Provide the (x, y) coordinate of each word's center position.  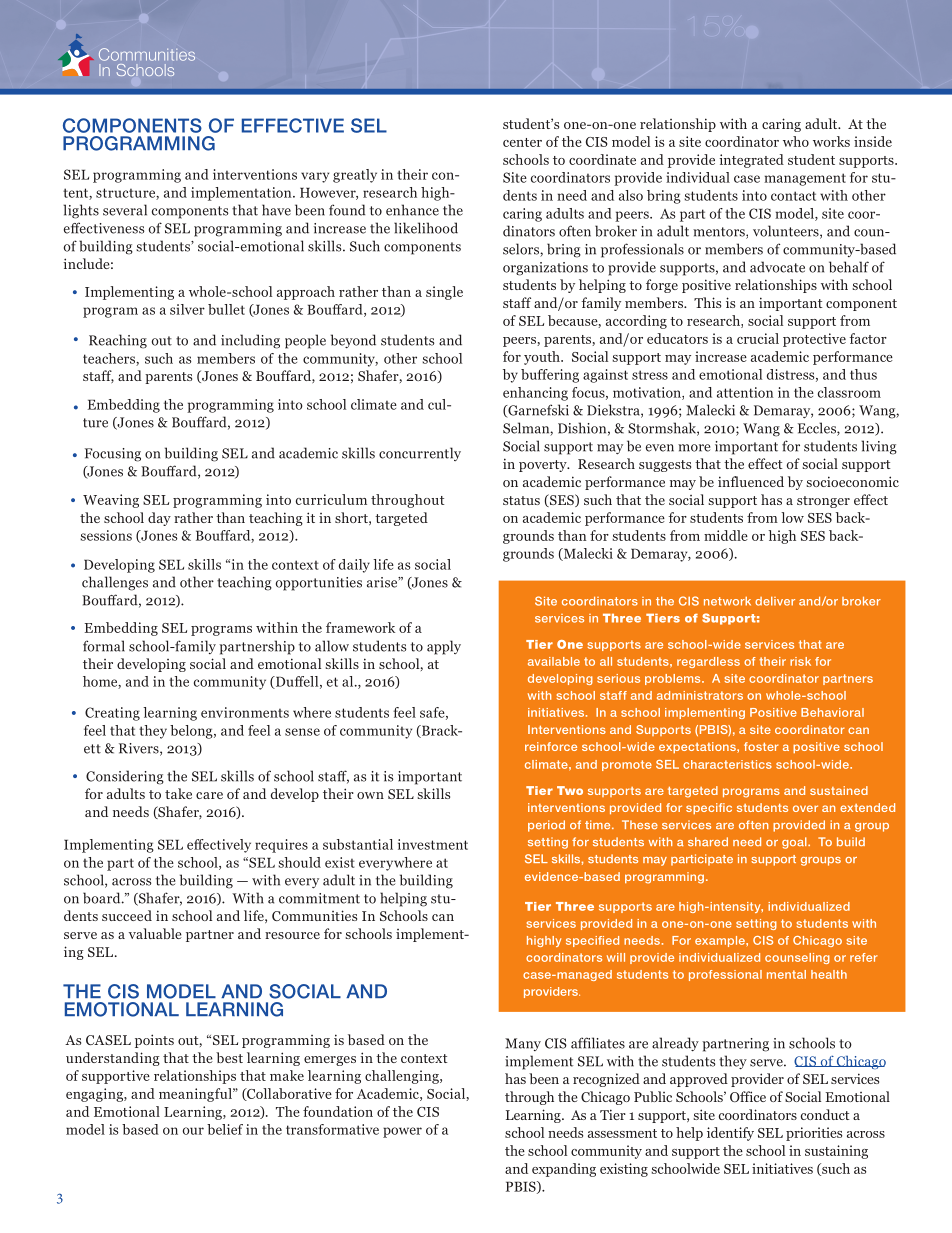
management (805, 179)
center (522, 142)
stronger (823, 502)
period (546, 826)
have (276, 210)
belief (225, 1129)
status (521, 500)
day (159, 519)
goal (795, 843)
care (209, 795)
